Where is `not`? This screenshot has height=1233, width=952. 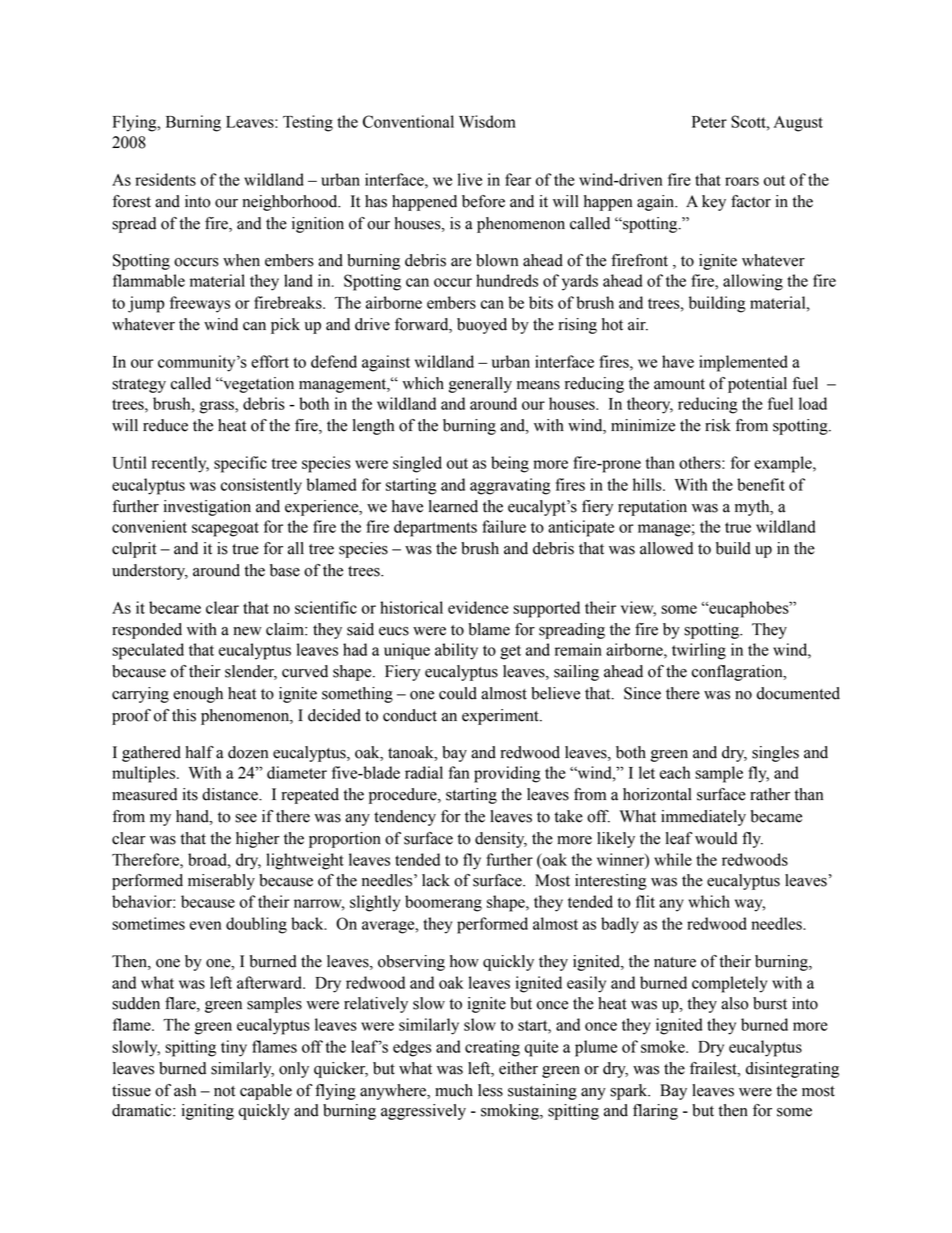
not is located at coordinates (224, 1091).
